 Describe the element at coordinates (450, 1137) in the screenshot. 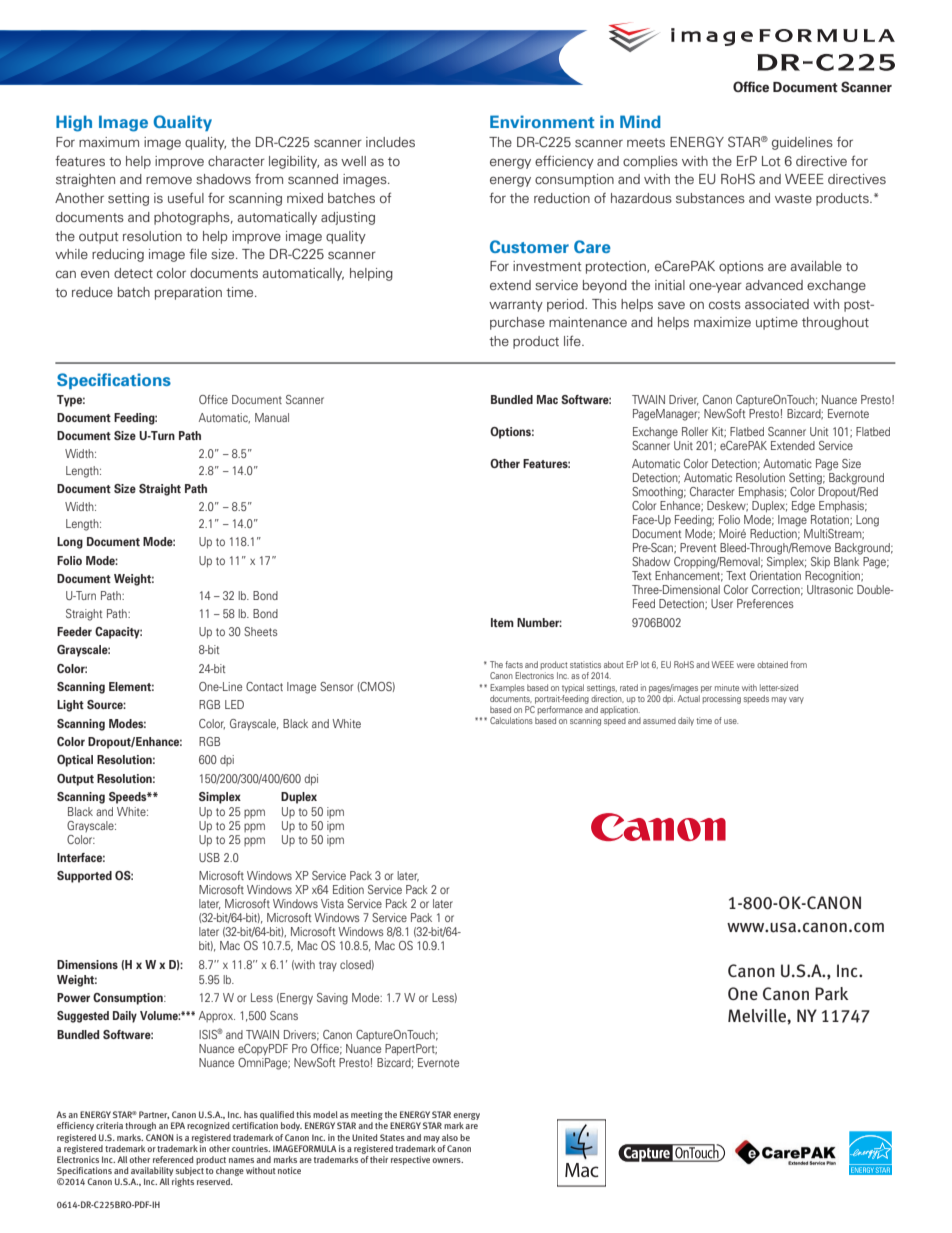

I see `also` at that location.
